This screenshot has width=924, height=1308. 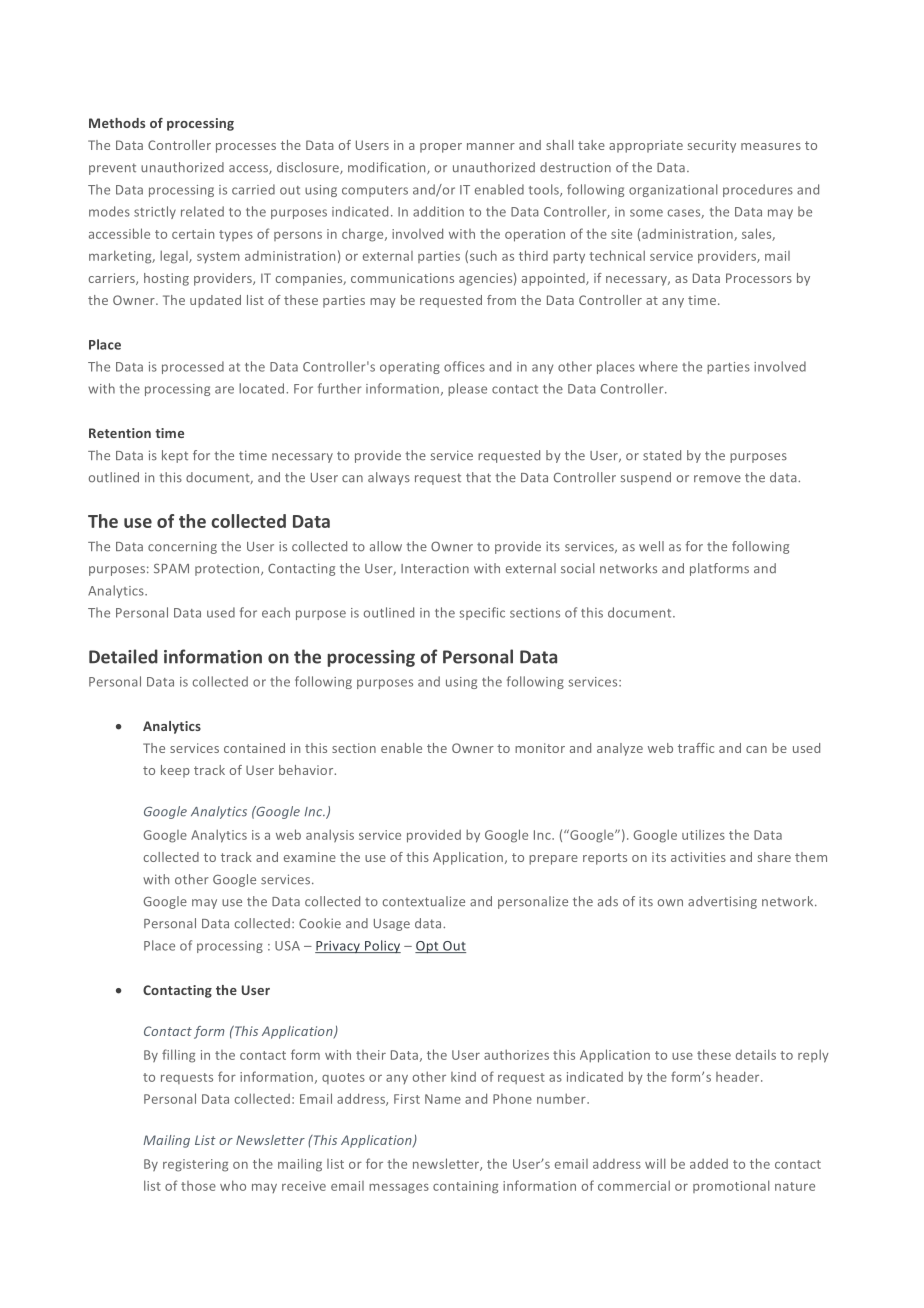 I want to click on that, so click(x=478, y=477).
